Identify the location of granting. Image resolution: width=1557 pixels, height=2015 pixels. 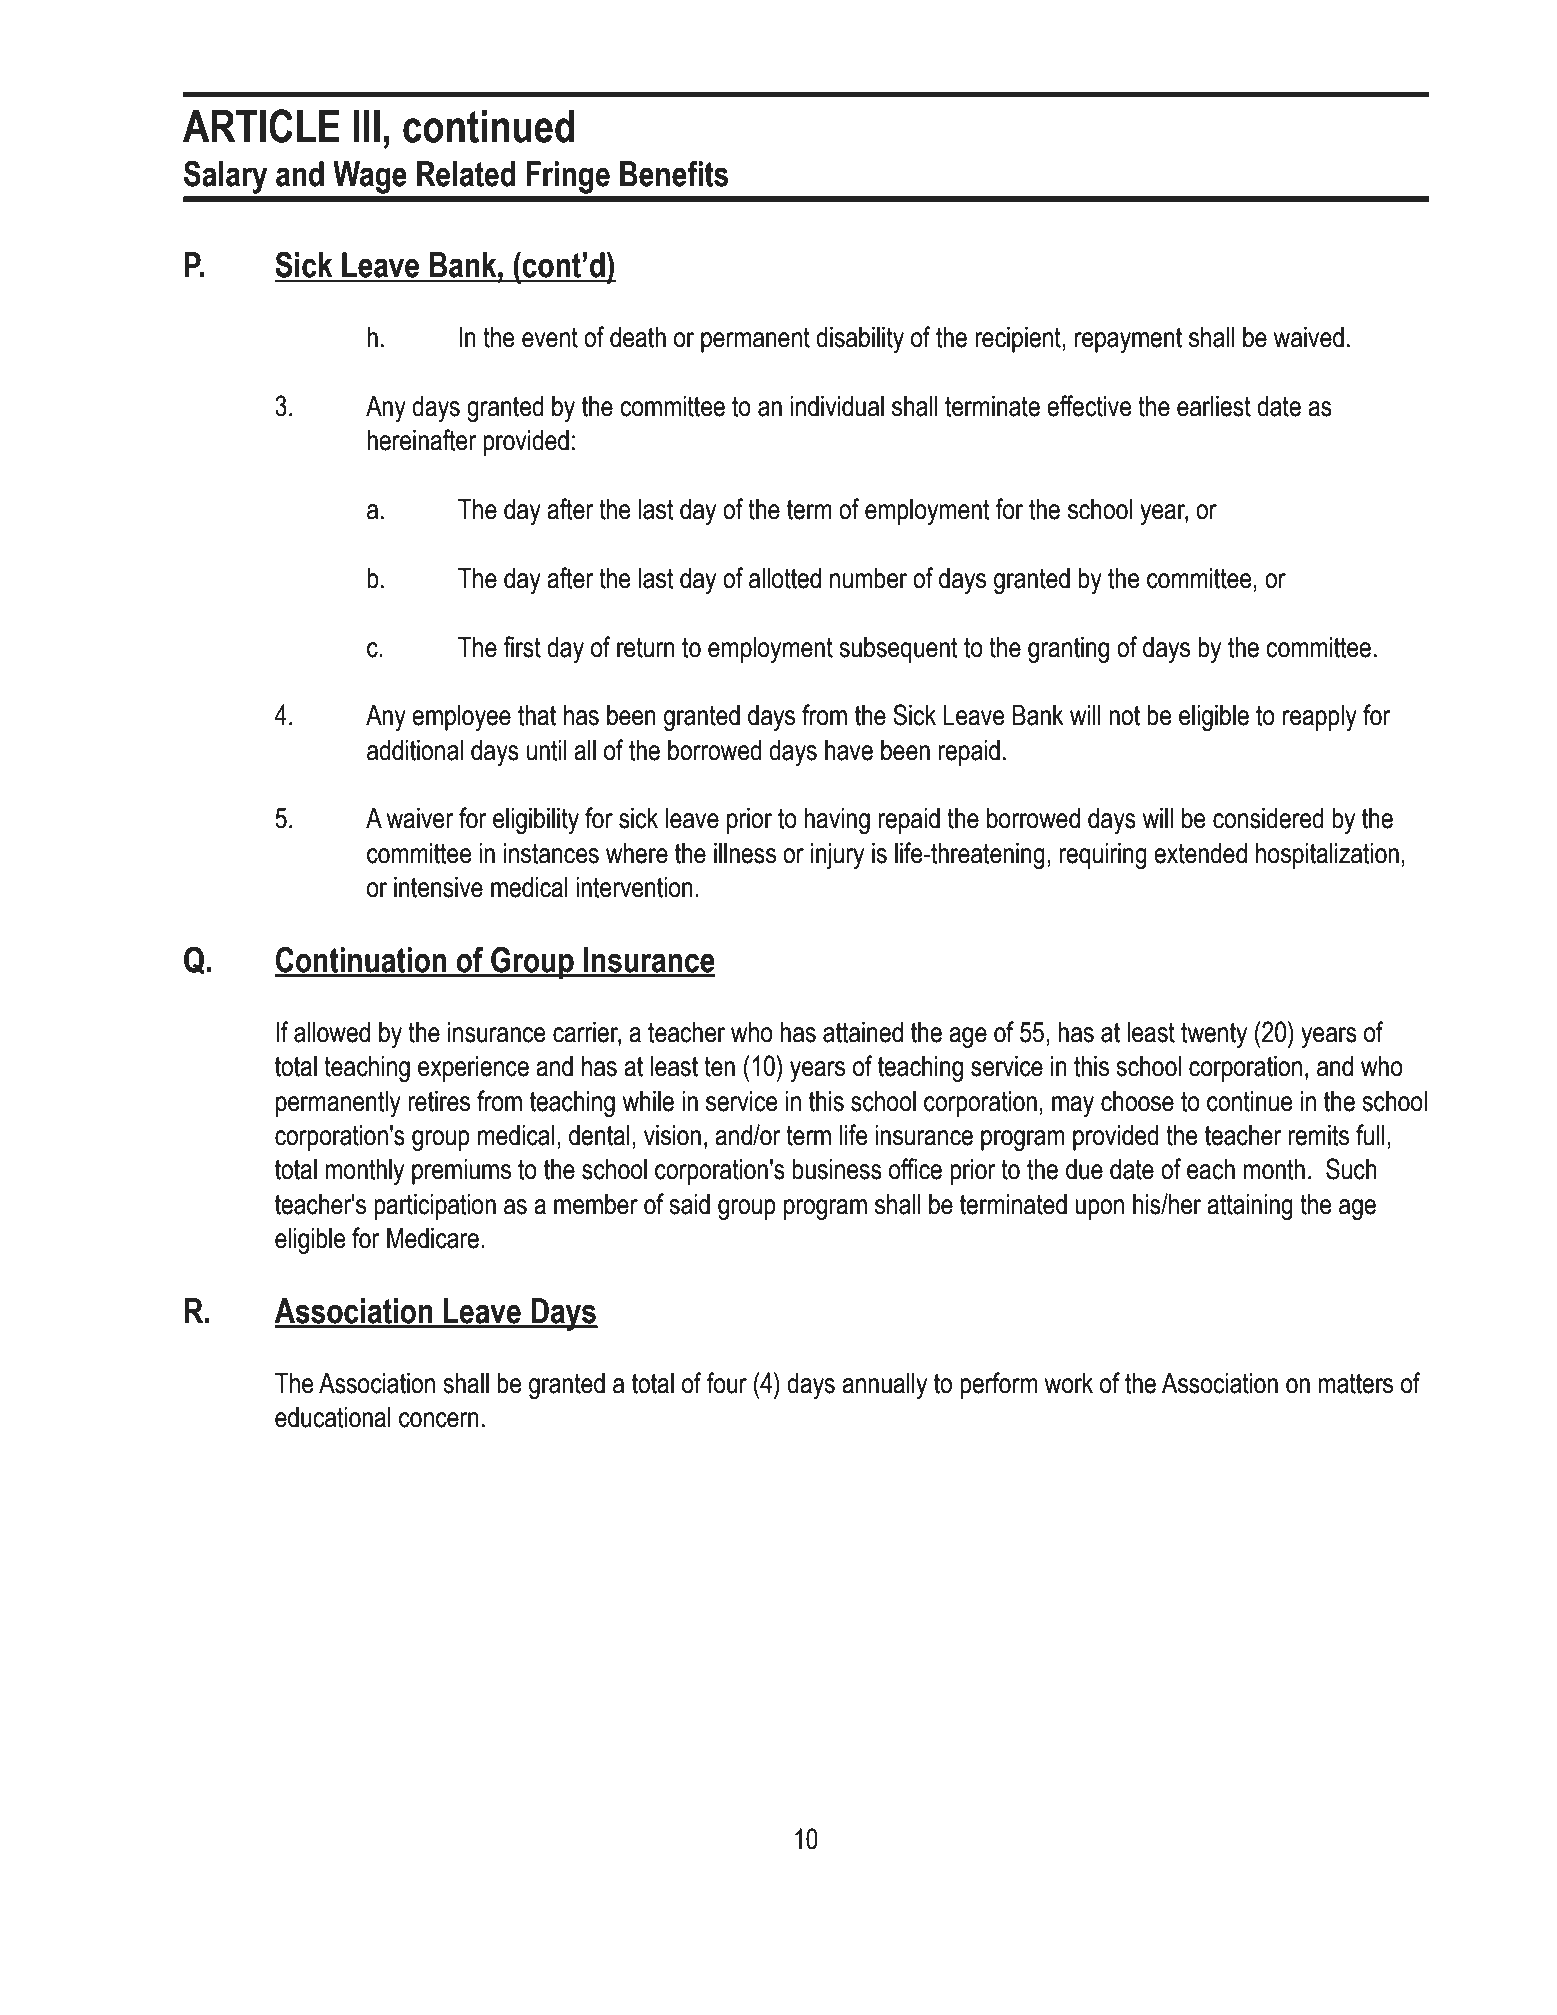
(1068, 650).
